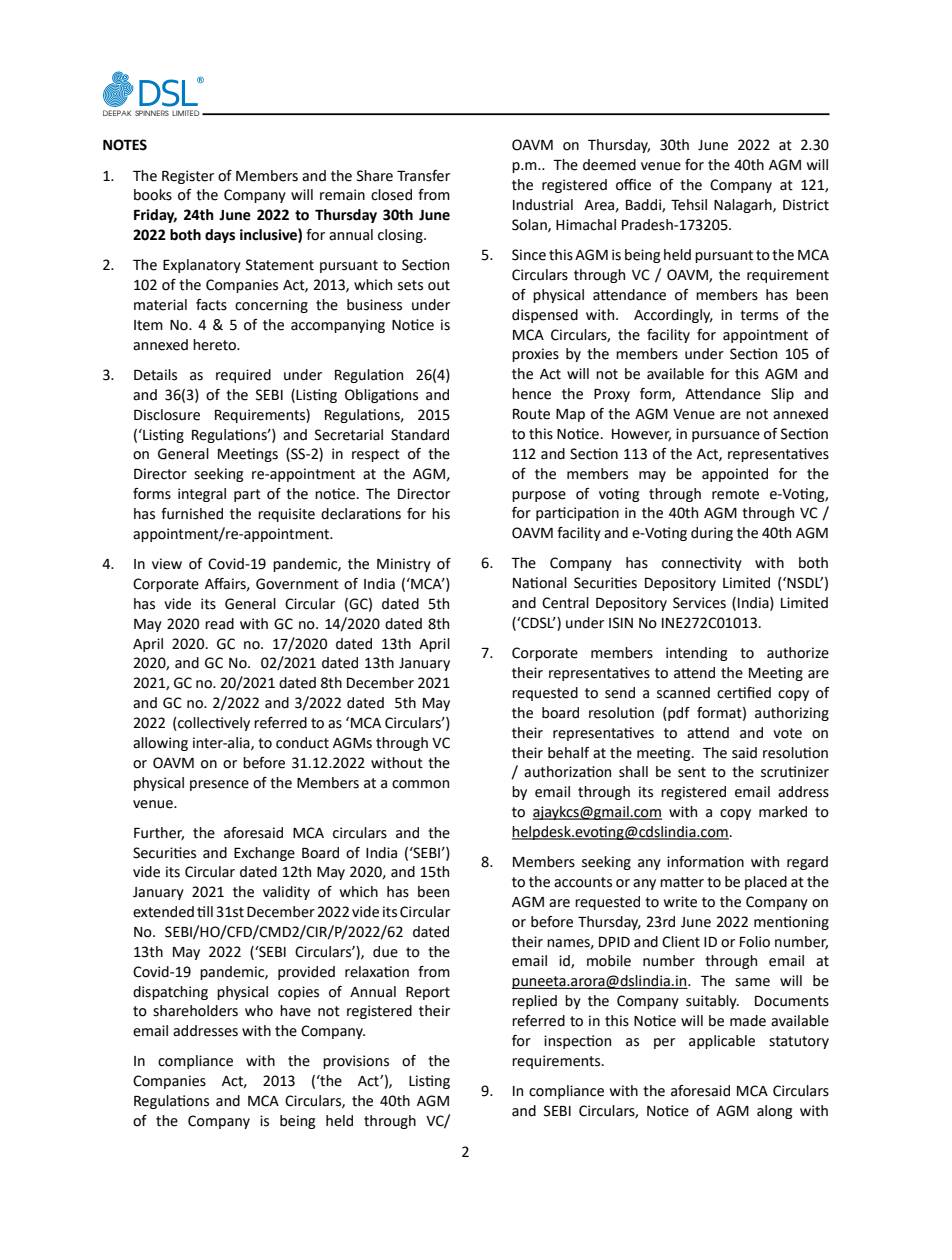 The height and width of the page is (1260, 952). What do you see at coordinates (356, 1062) in the page?
I see `provisions` at bounding box center [356, 1062].
